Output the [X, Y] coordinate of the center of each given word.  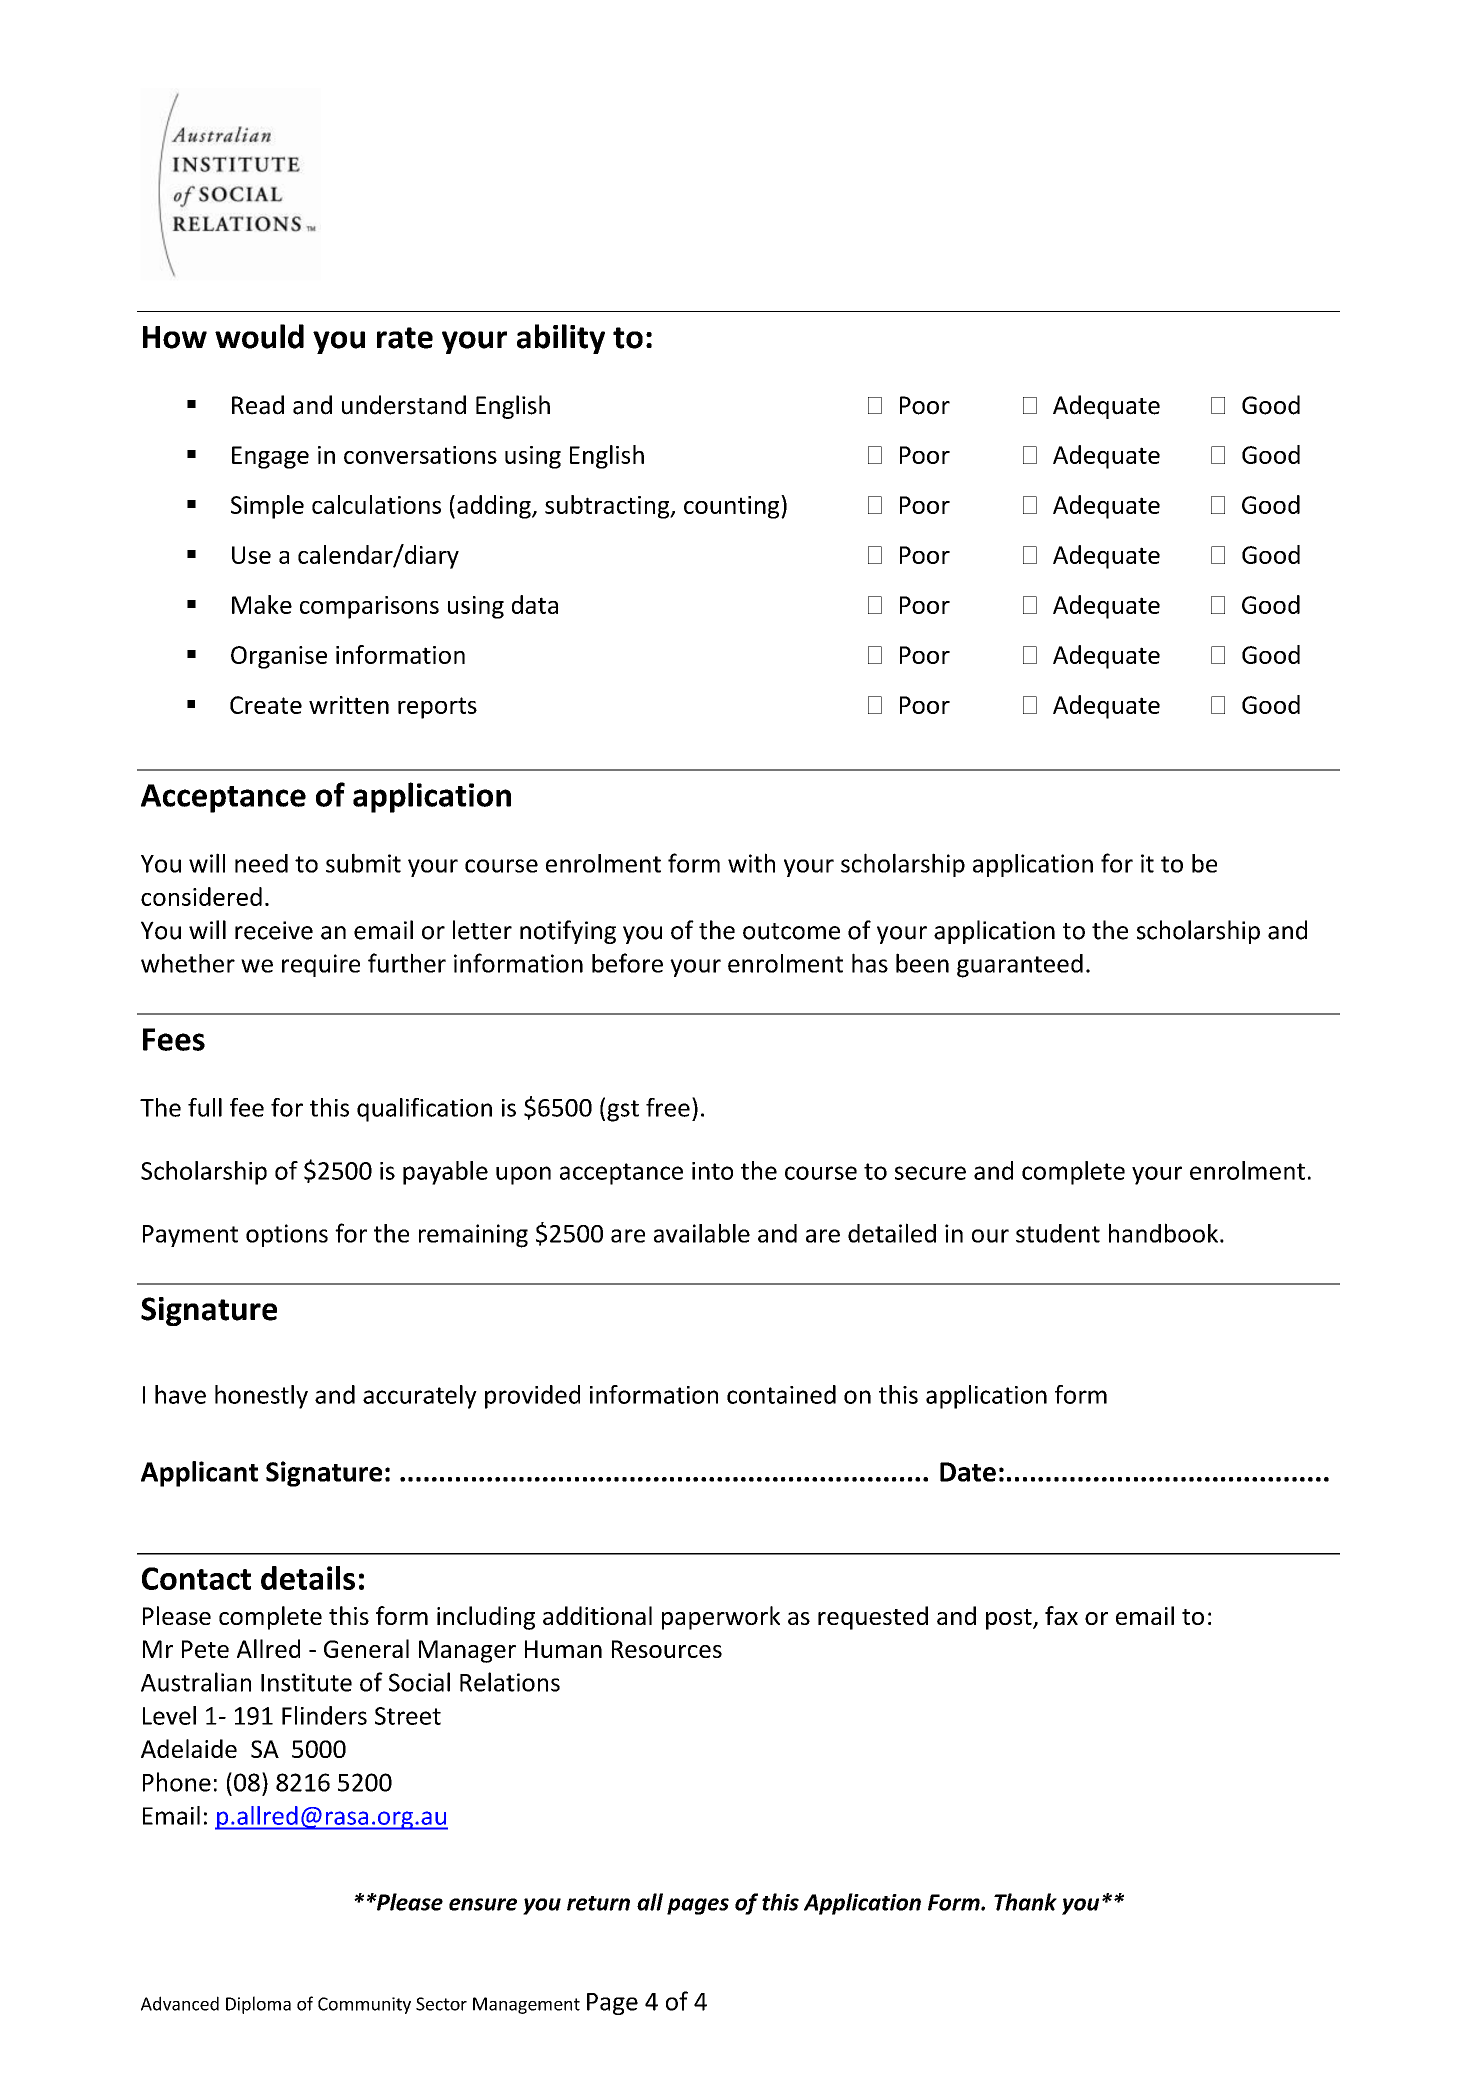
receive [274, 930]
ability [561, 339]
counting [733, 507]
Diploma [258, 2005]
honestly [261, 1397]
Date [968, 1472]
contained [781, 1394]
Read [258, 405]
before [627, 963]
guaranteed [1020, 966]
